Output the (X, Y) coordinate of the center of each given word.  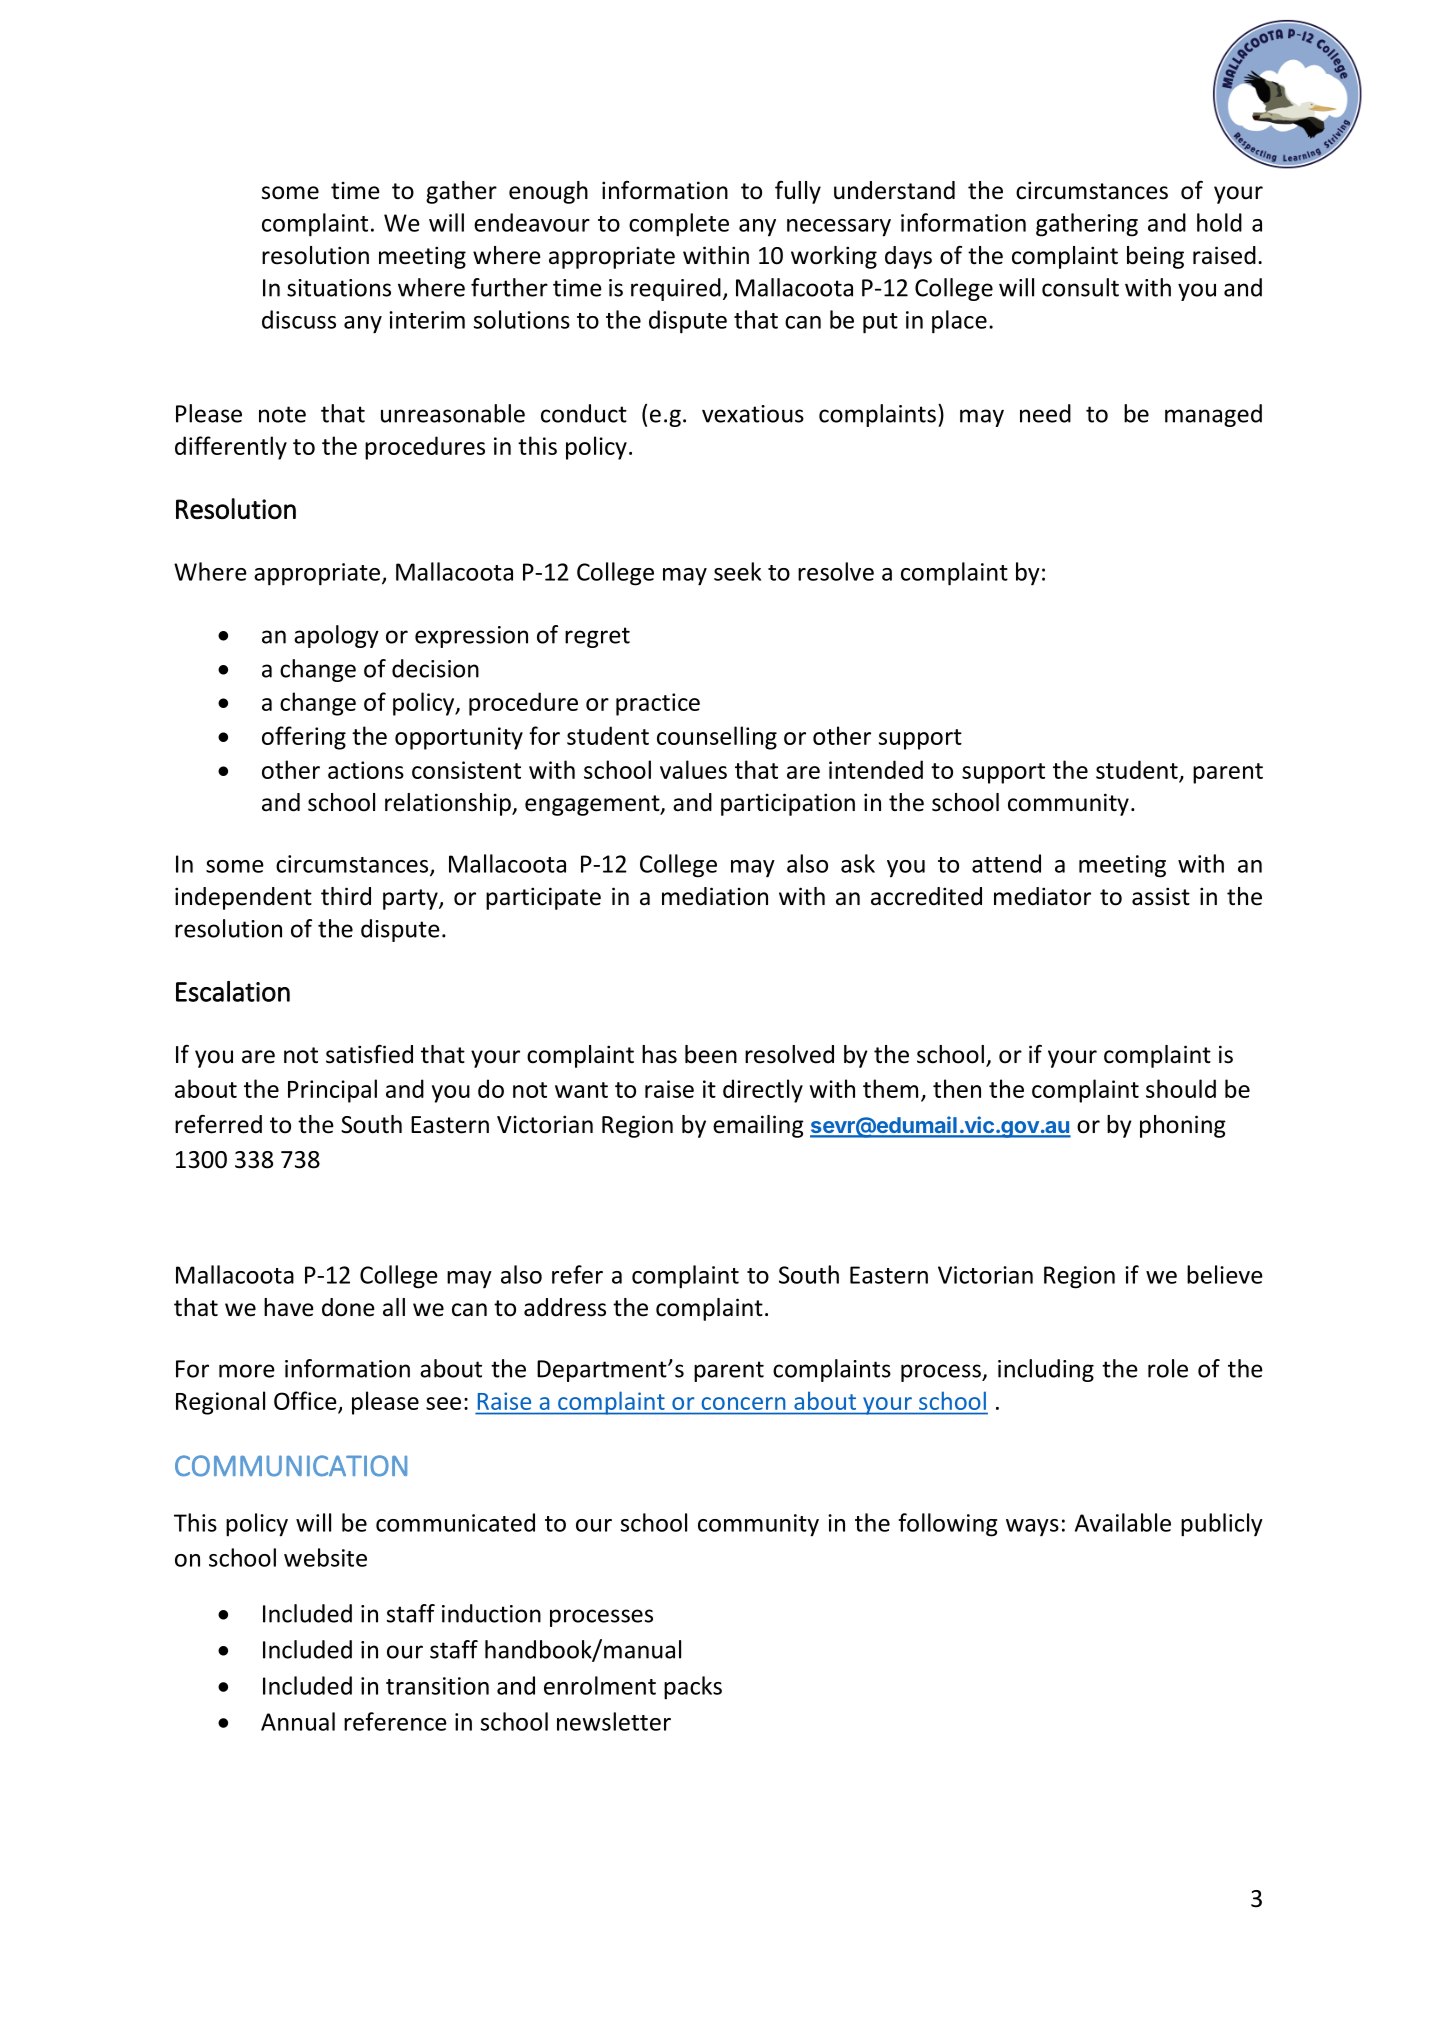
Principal (332, 1091)
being (1155, 257)
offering (304, 738)
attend (1006, 863)
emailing (758, 1126)
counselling (717, 738)
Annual (298, 1721)
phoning (1183, 1126)
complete (679, 225)
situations (339, 288)
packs (693, 1688)
